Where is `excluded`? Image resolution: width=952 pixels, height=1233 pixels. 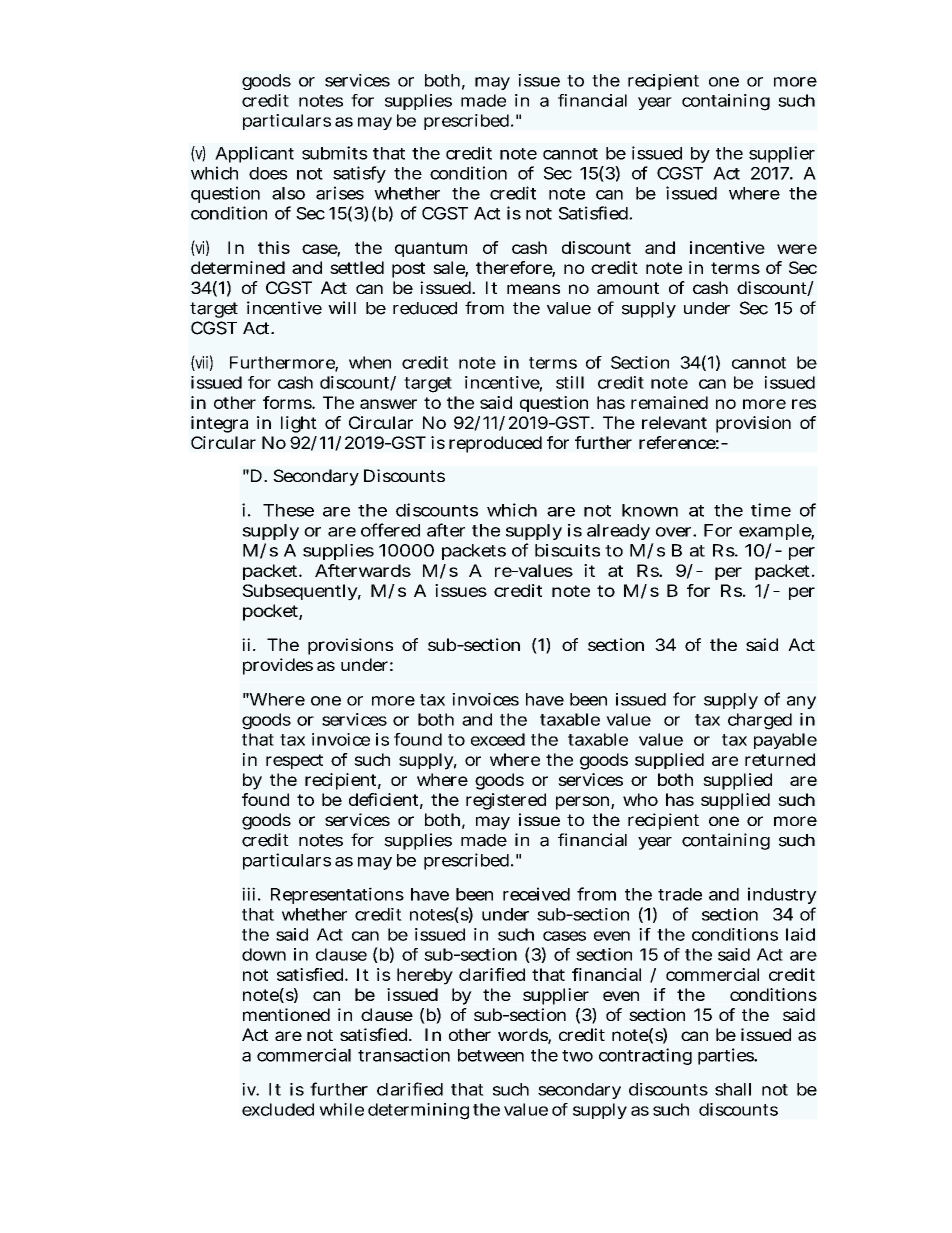 excluded is located at coordinates (278, 1109).
